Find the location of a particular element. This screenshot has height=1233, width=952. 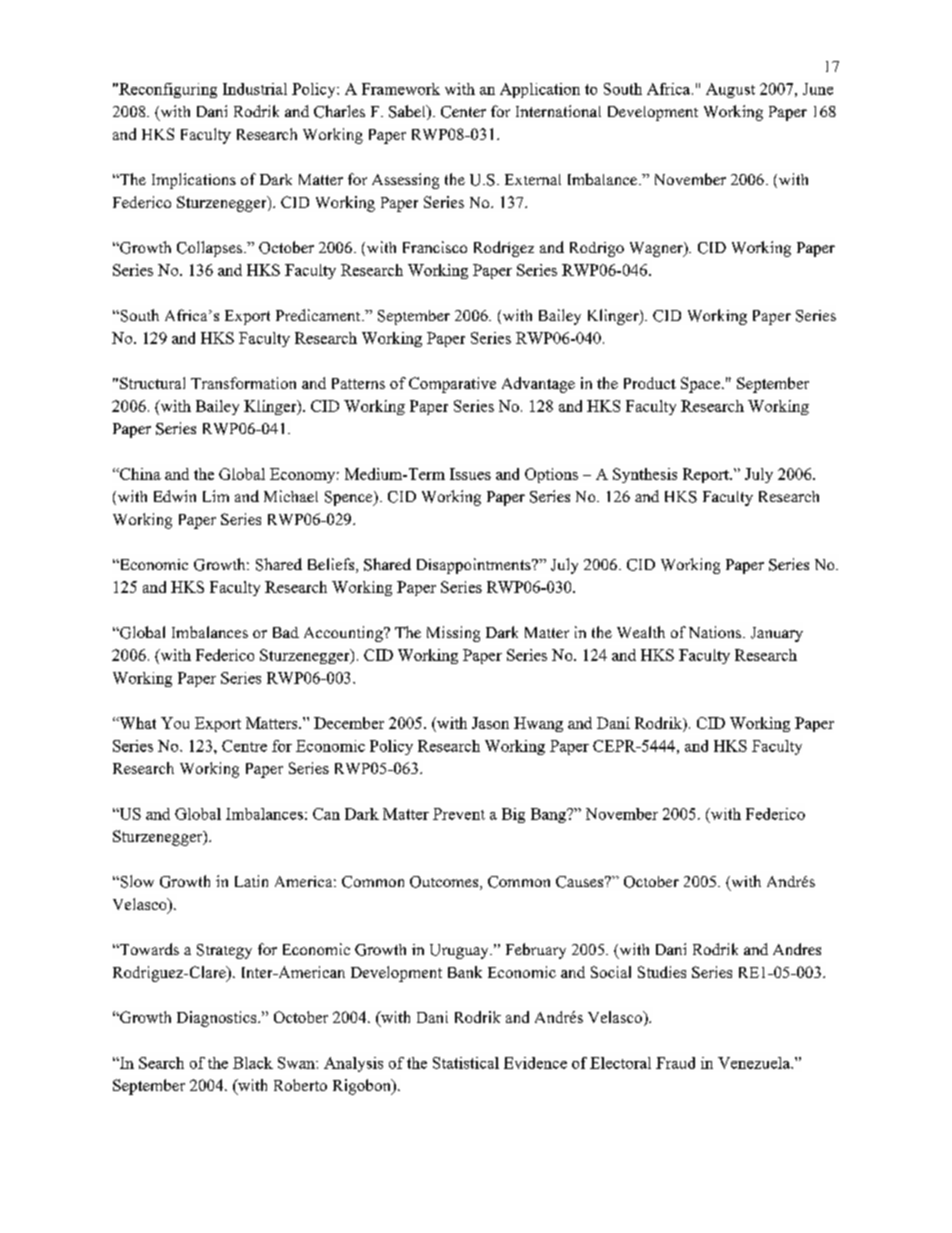

Nations is located at coordinates (716, 632).
